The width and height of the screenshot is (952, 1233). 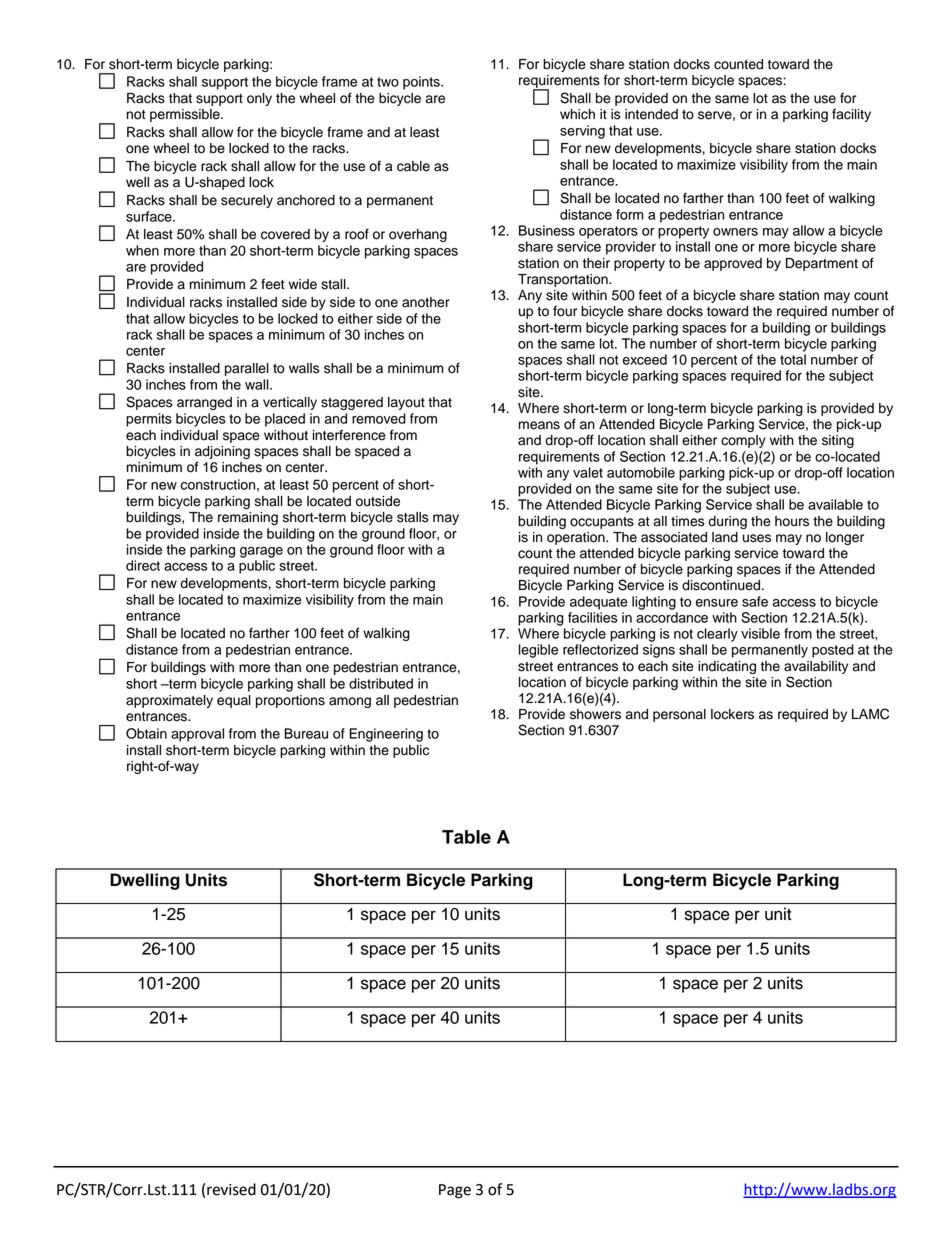 What do you see at coordinates (595, 714) in the screenshot?
I see `showers` at bounding box center [595, 714].
